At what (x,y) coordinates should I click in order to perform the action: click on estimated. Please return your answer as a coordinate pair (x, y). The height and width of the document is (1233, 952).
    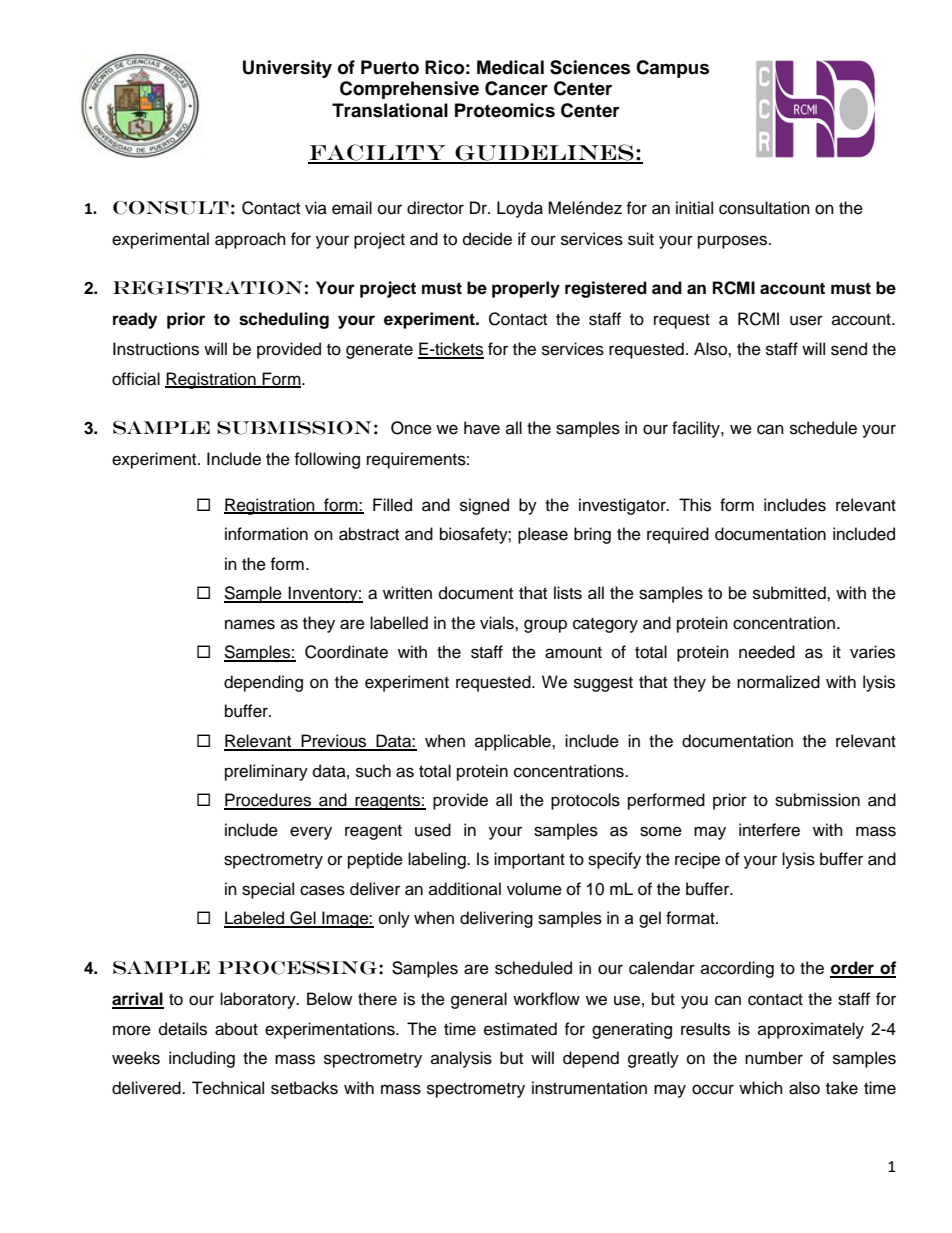
    Looking at the image, I should click on (520, 1029).
